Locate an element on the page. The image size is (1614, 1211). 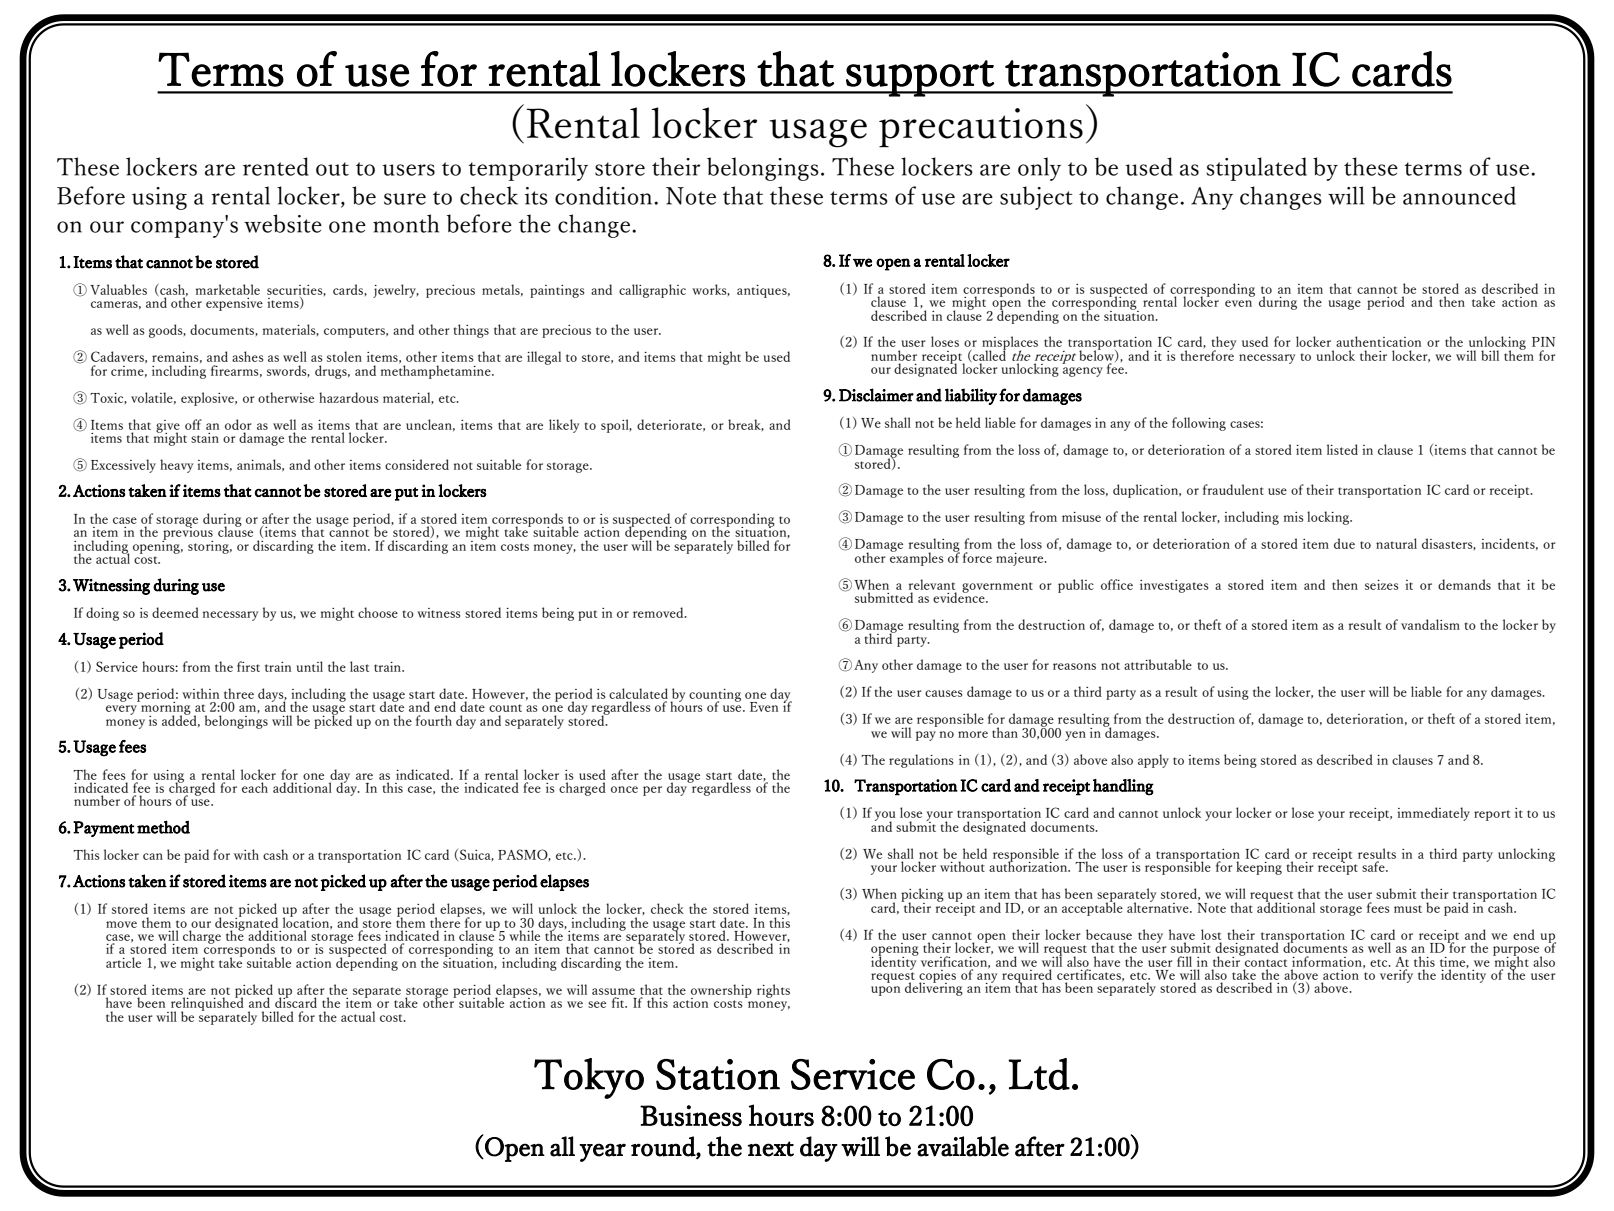
stipulated is located at coordinates (1256, 169).
